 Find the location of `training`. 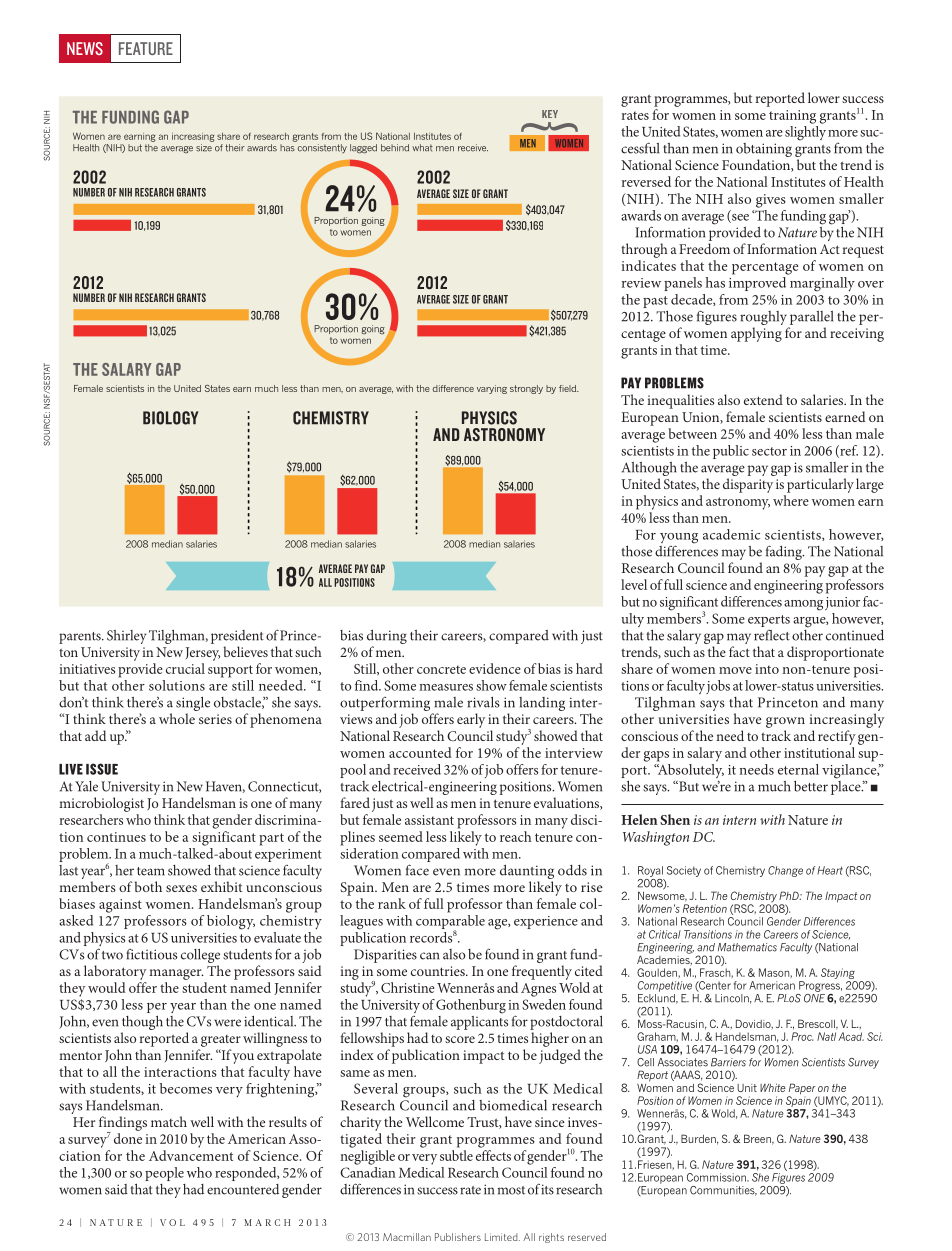

training is located at coordinates (792, 117).
